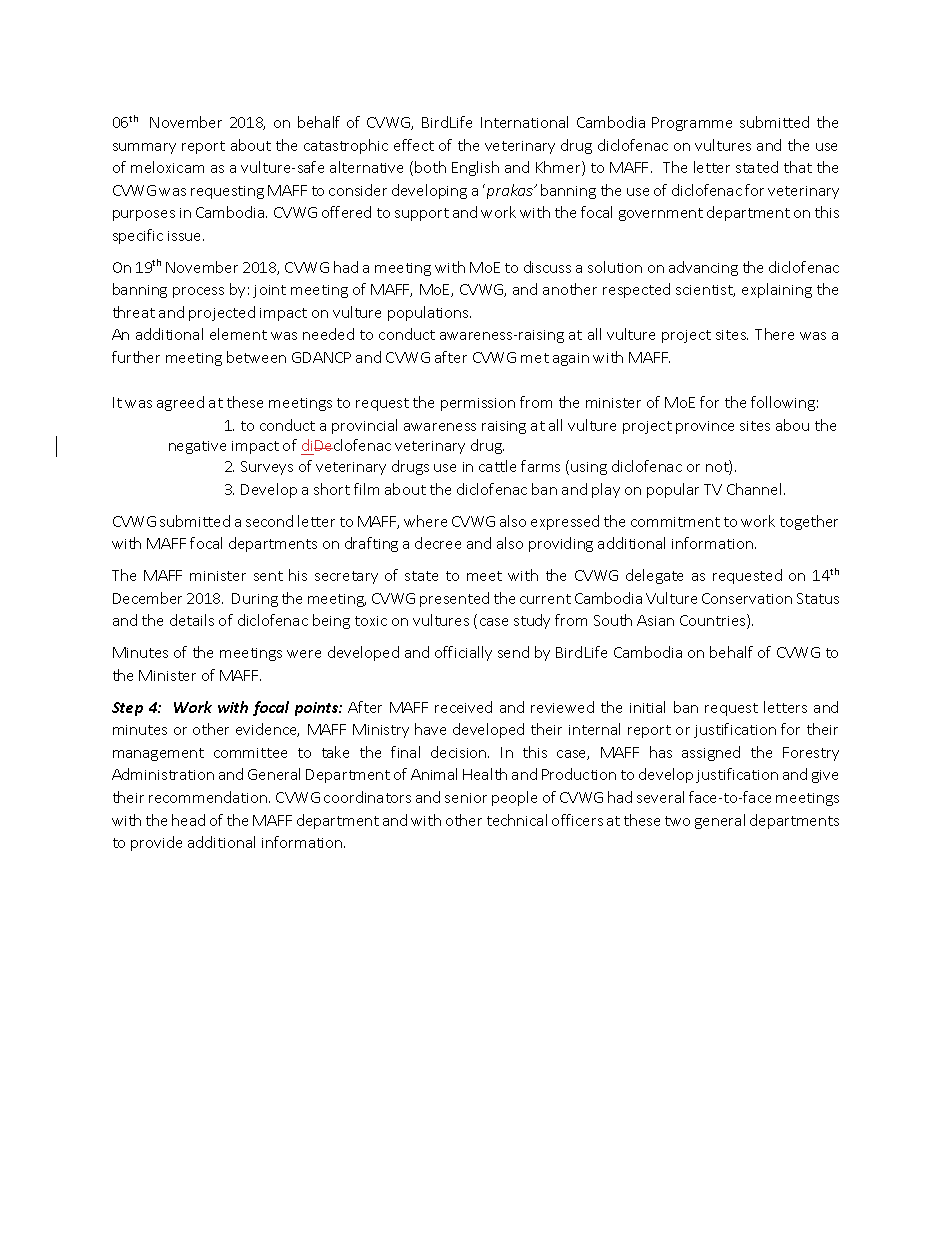 This image has height=1233, width=952. I want to click on Programme, so click(692, 124).
